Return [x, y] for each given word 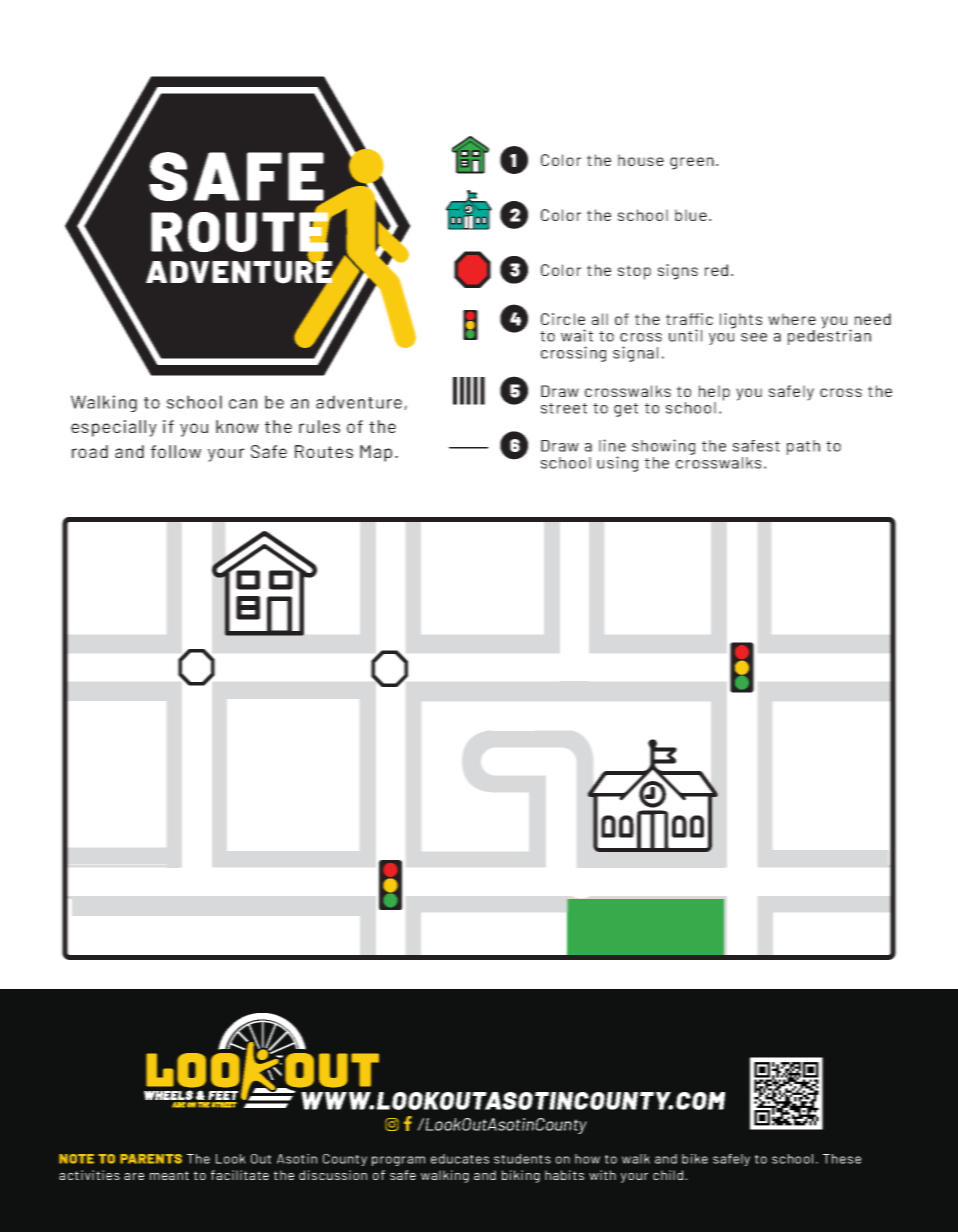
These [842, 1159]
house [641, 160]
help [714, 394]
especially [114, 428]
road [90, 451]
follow [176, 451]
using [617, 464]
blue [691, 215]
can [243, 404]
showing [663, 448]
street [564, 408]
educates [460, 1159]
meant [169, 1175]
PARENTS [151, 1159]
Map [376, 453]
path [803, 447]
